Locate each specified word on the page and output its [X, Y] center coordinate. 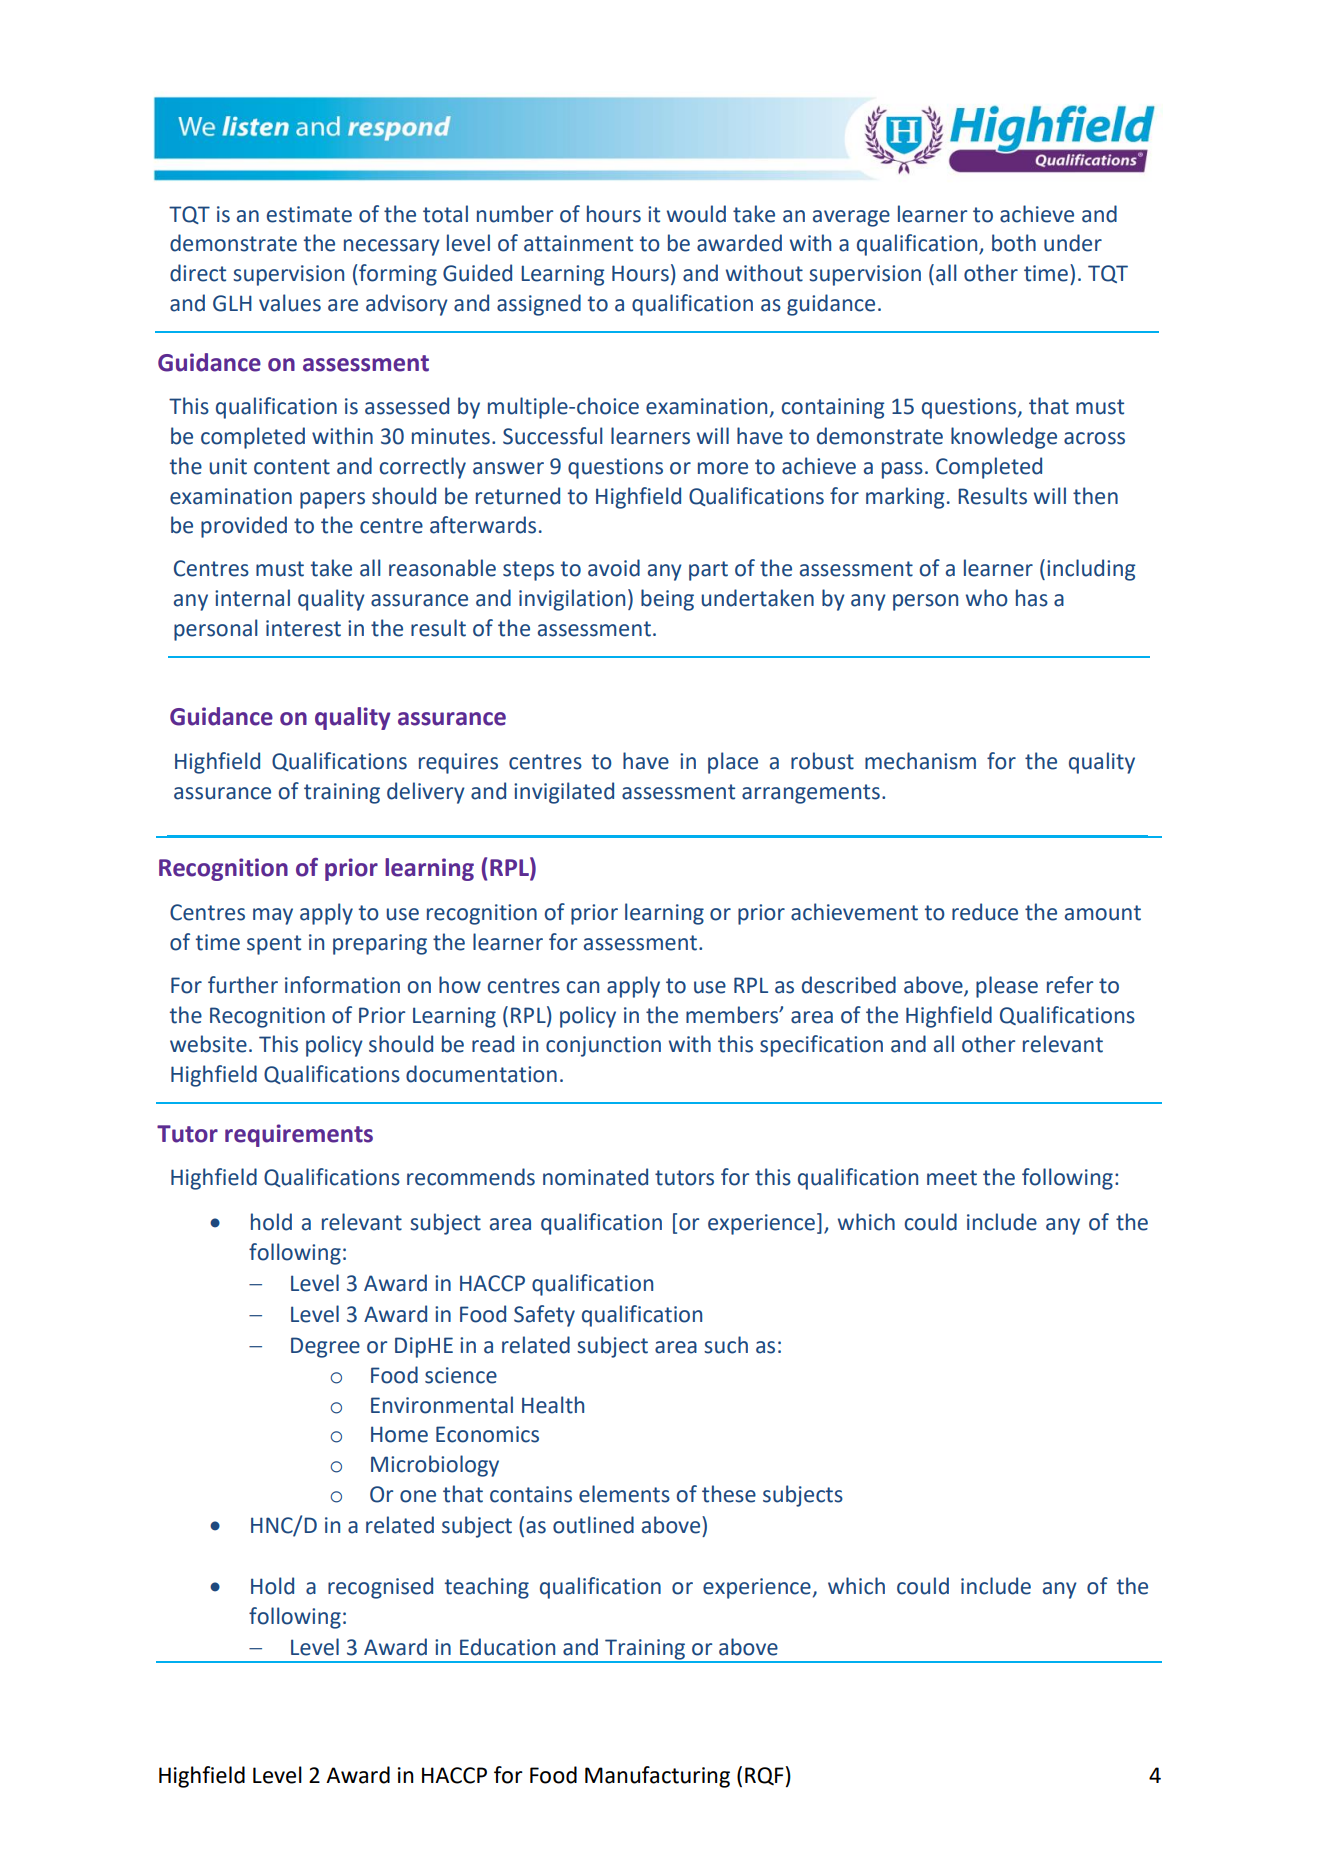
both [1014, 243]
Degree [325, 1347]
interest [303, 628]
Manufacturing [657, 1777]
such [726, 1345]
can [583, 987]
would [696, 214]
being [667, 600]
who [987, 598]
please [1007, 987]
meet [952, 1178]
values [290, 303]
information [342, 985]
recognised [380, 1588]
